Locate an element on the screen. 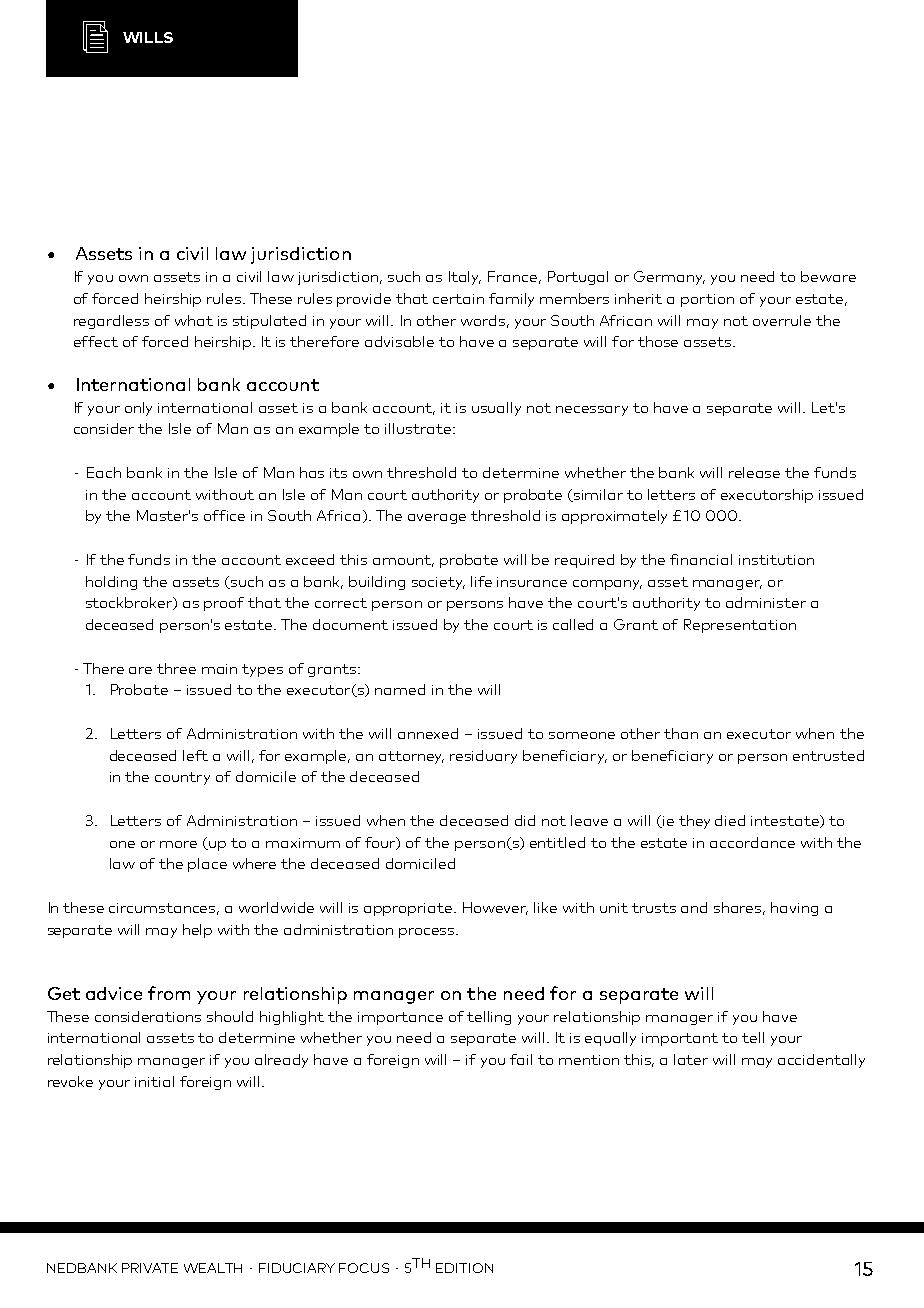 The height and width of the screenshot is (1308, 924). PRIVATE is located at coordinates (150, 1268).
